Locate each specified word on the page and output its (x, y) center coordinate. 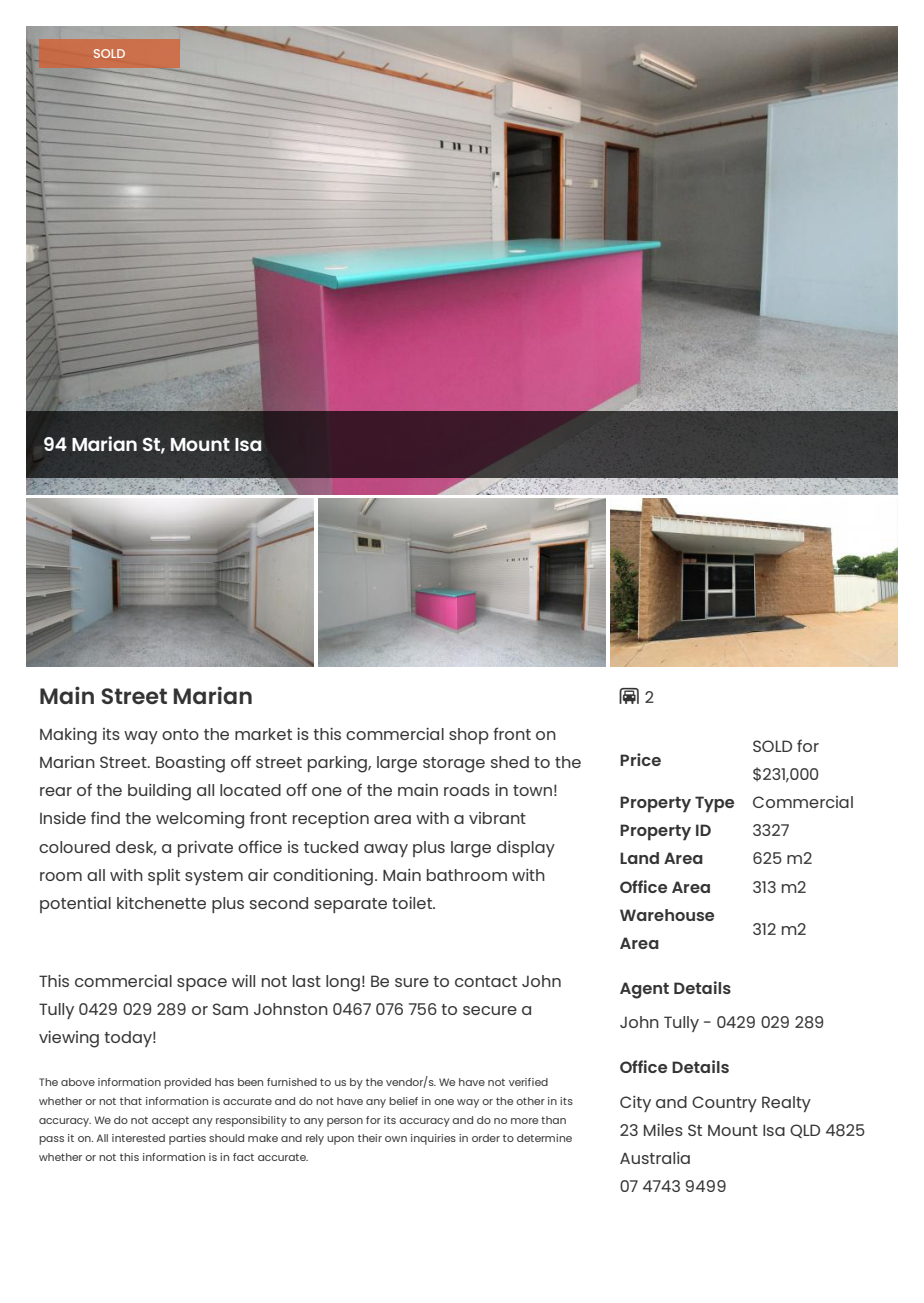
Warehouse (667, 915)
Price (640, 759)
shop (469, 736)
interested (138, 1138)
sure (412, 982)
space (202, 984)
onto (180, 734)
